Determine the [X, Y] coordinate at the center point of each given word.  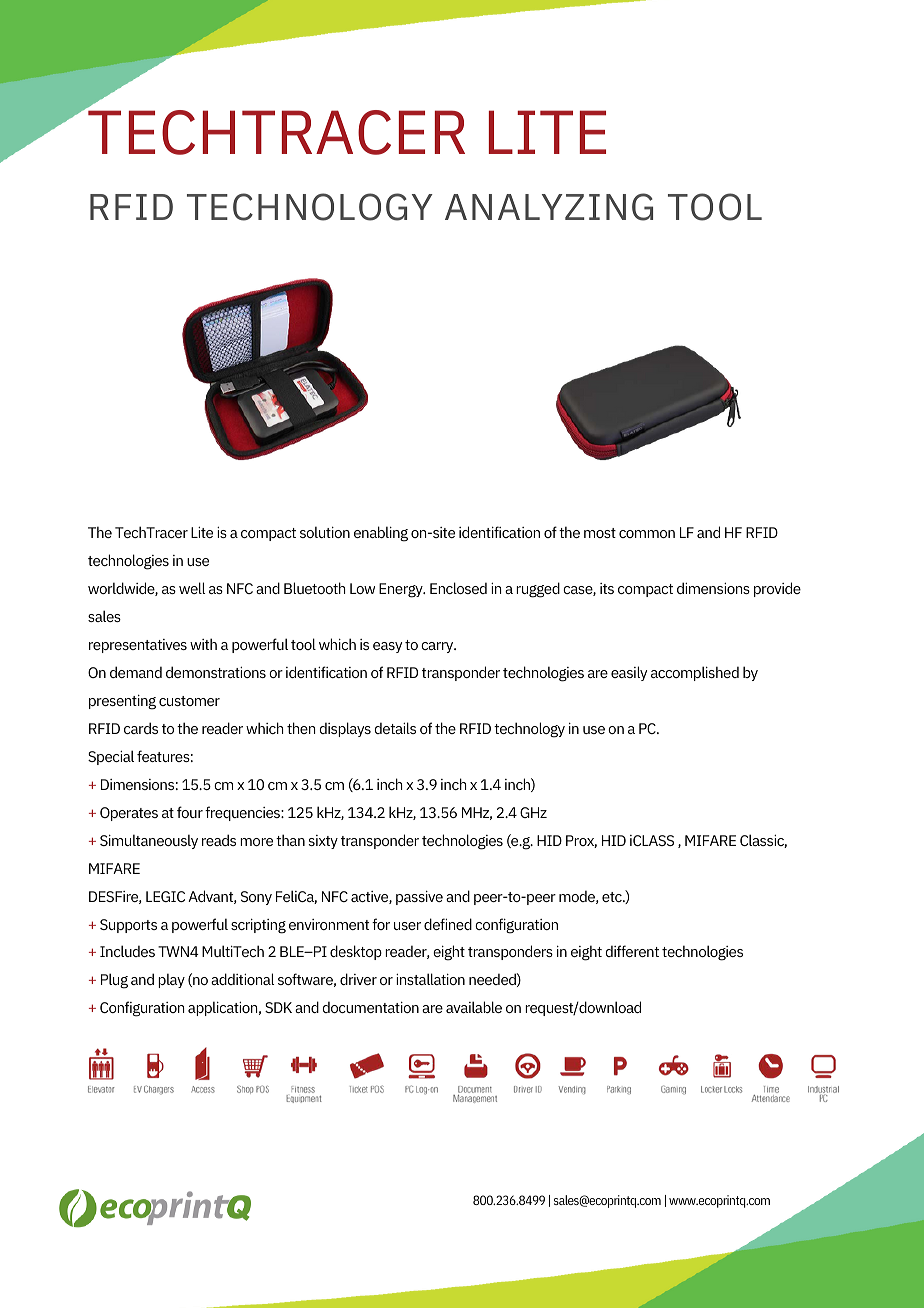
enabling [381, 534]
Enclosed [458, 588]
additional [242, 979]
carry [438, 647]
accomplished [695, 673]
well [192, 588]
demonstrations [216, 672]
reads [219, 840]
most [600, 533]
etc [613, 897]
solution [325, 532]
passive [419, 897]
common [647, 534]
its [607, 588]
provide [777, 589]
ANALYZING [549, 207]
